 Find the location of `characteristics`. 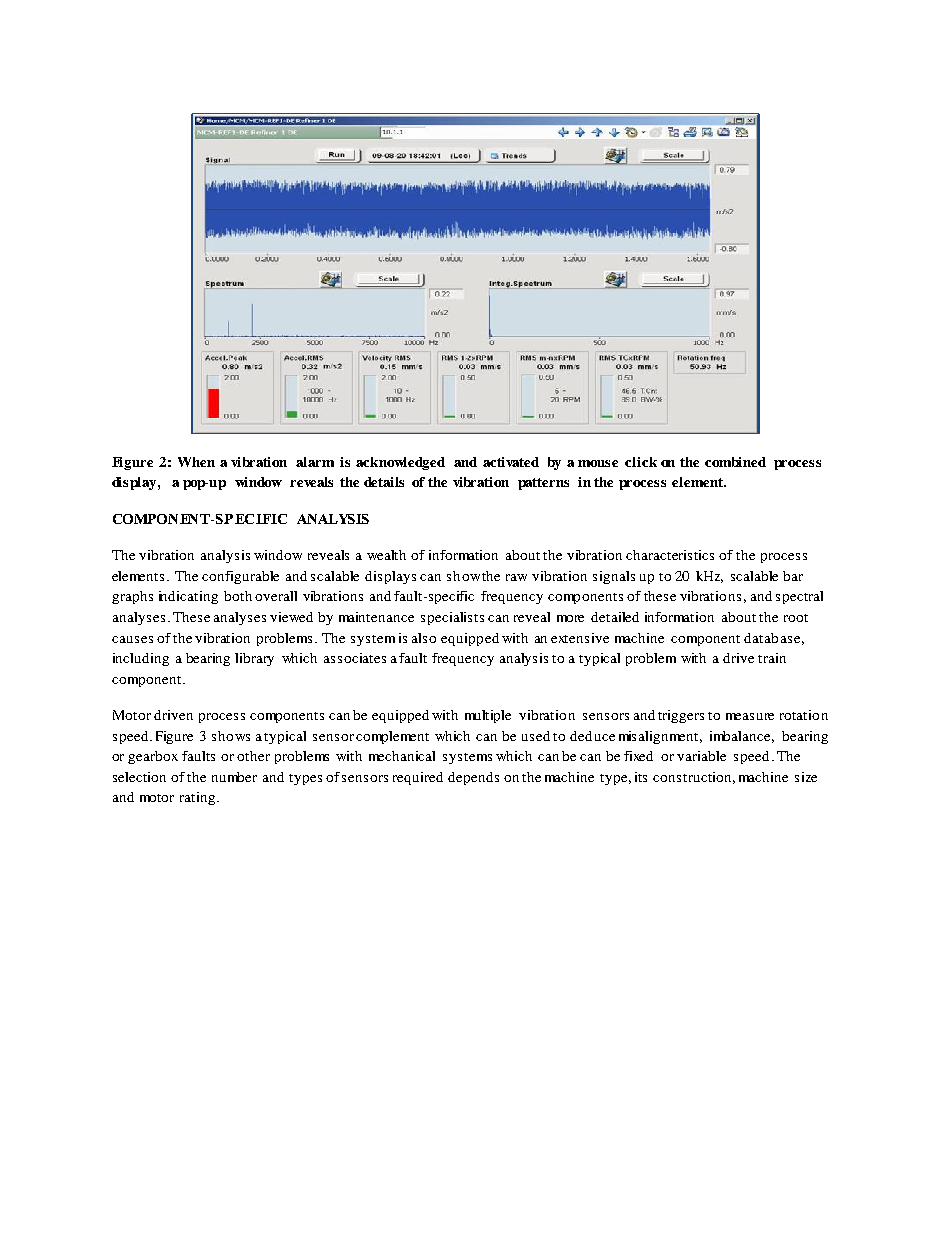

characteristics is located at coordinates (670, 555).
